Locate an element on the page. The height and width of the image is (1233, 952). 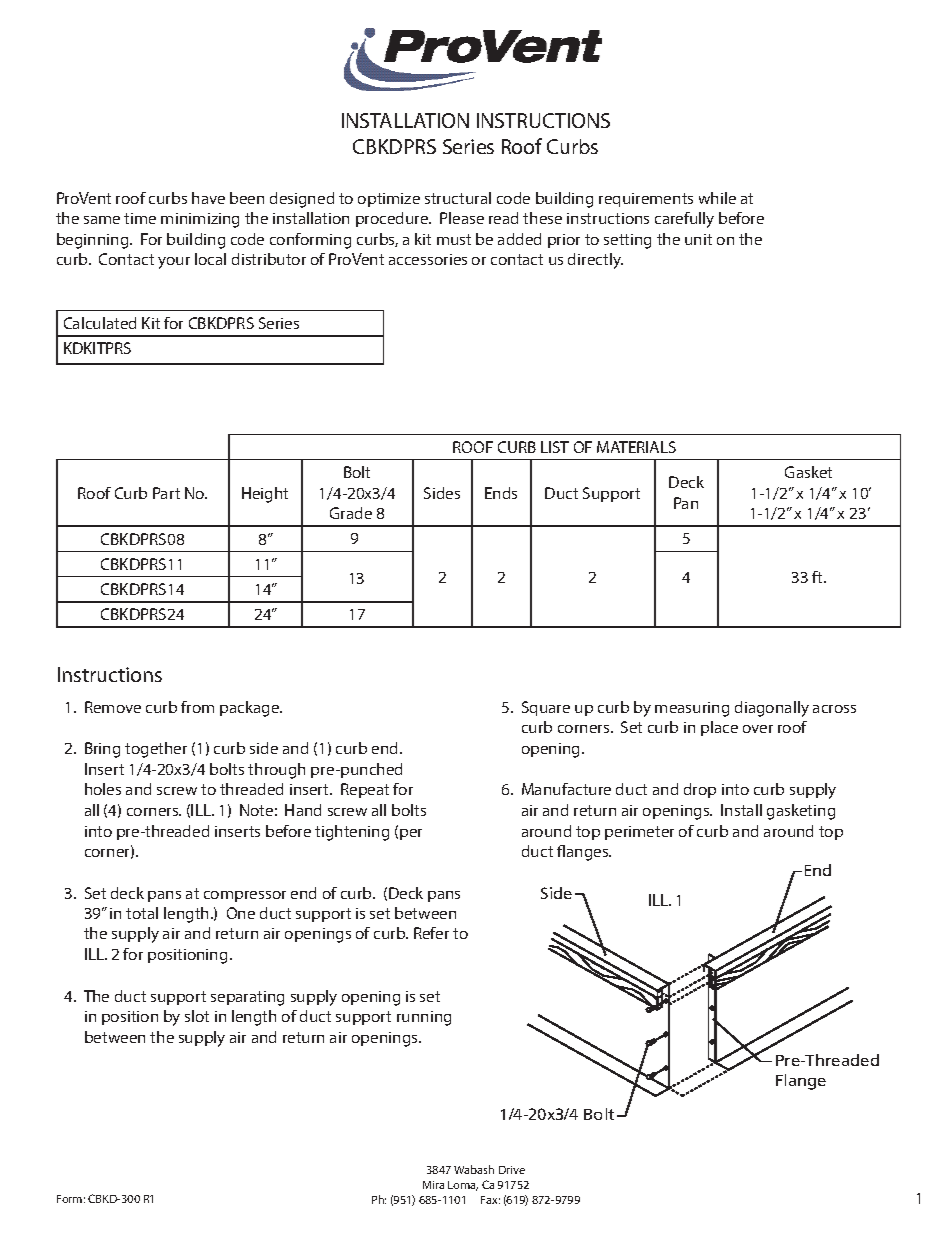
Wabash is located at coordinates (474, 1169).
